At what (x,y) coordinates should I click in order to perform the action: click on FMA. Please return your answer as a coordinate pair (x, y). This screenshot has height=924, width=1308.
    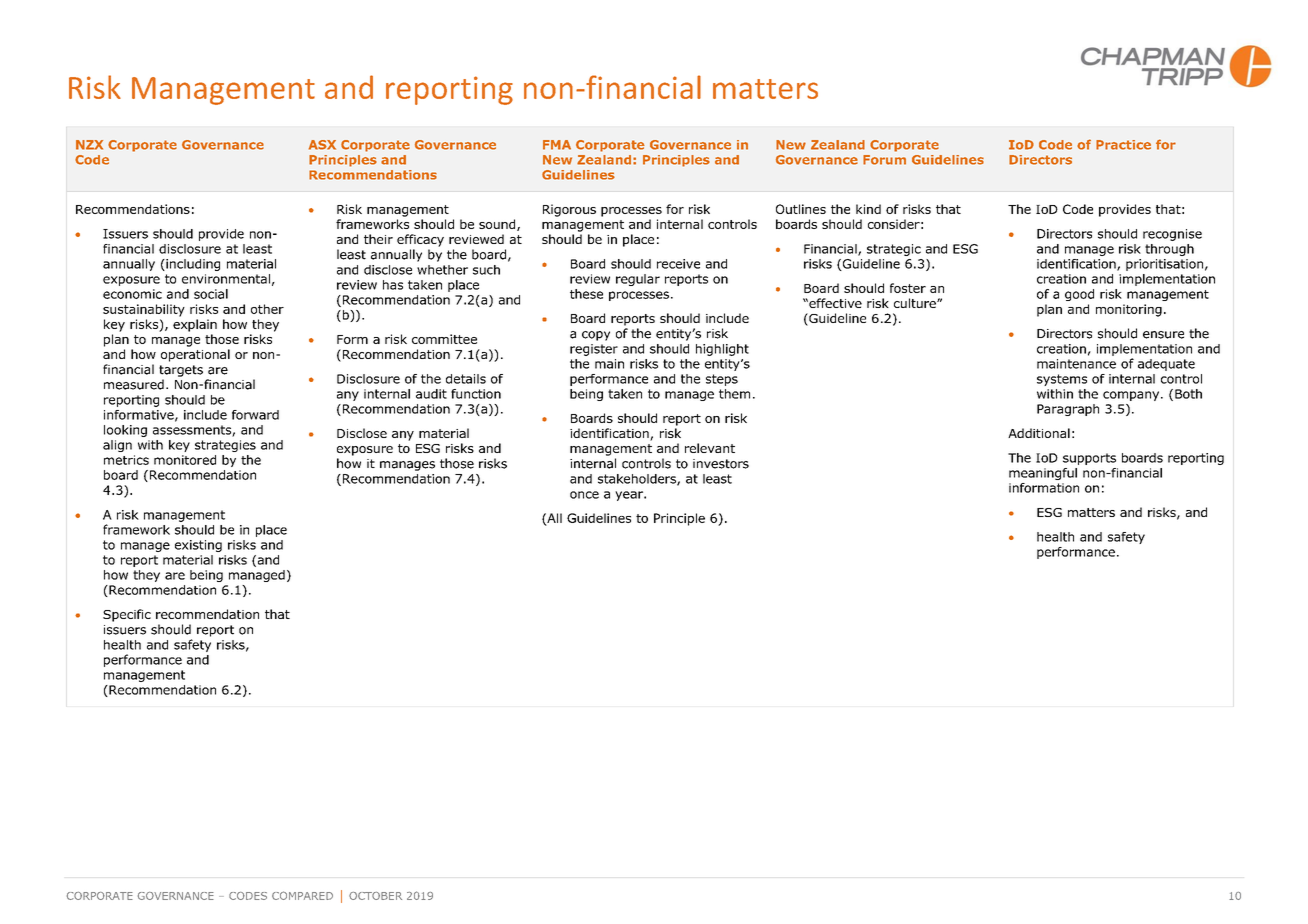
    Looking at the image, I should click on (557, 145).
